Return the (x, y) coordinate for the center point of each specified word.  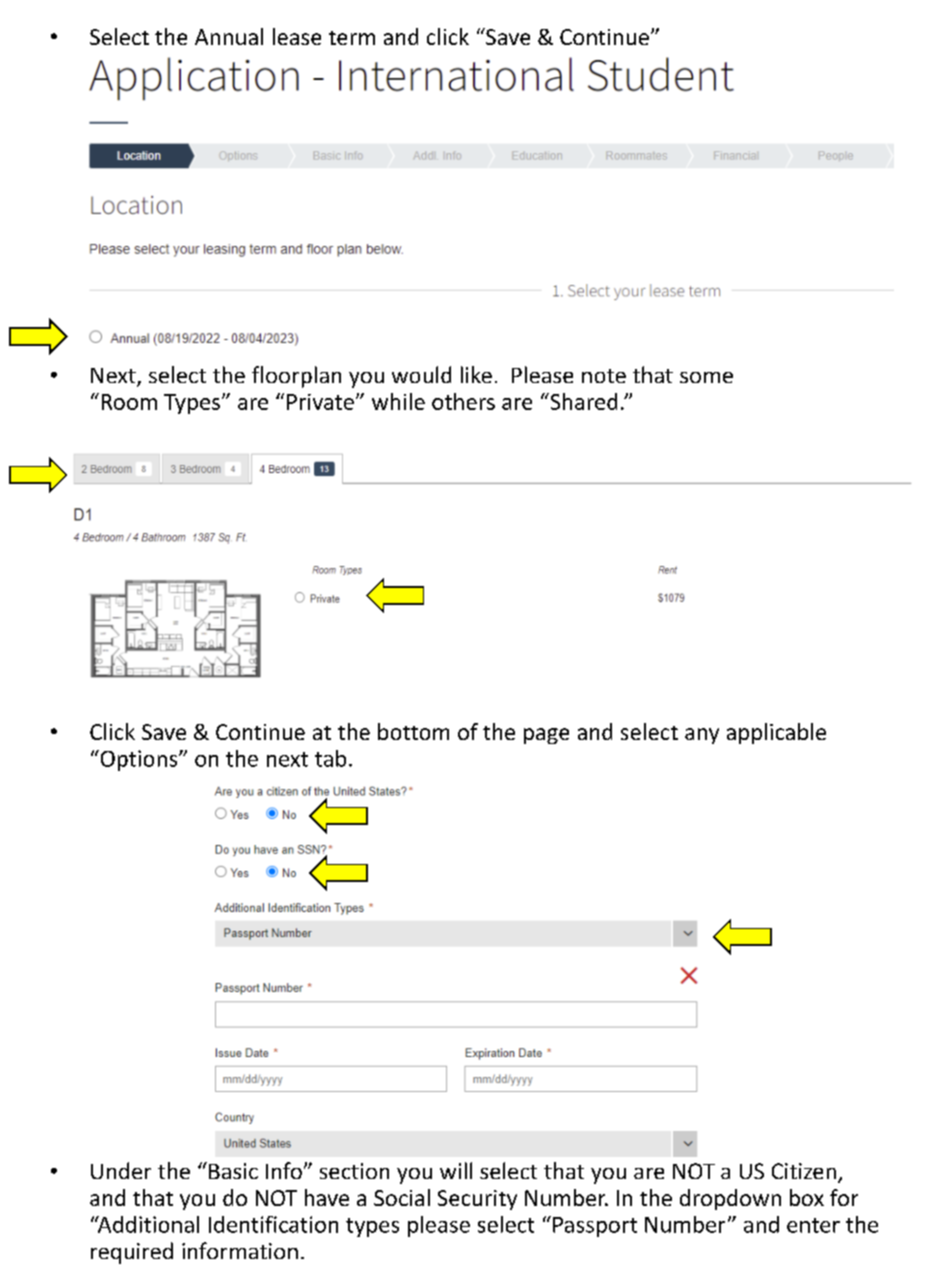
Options (139, 760)
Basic (233, 1171)
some (706, 377)
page (546, 736)
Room (129, 402)
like (476, 374)
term (352, 38)
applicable (776, 733)
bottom (413, 731)
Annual (229, 36)
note (604, 376)
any (702, 736)
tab (330, 758)
